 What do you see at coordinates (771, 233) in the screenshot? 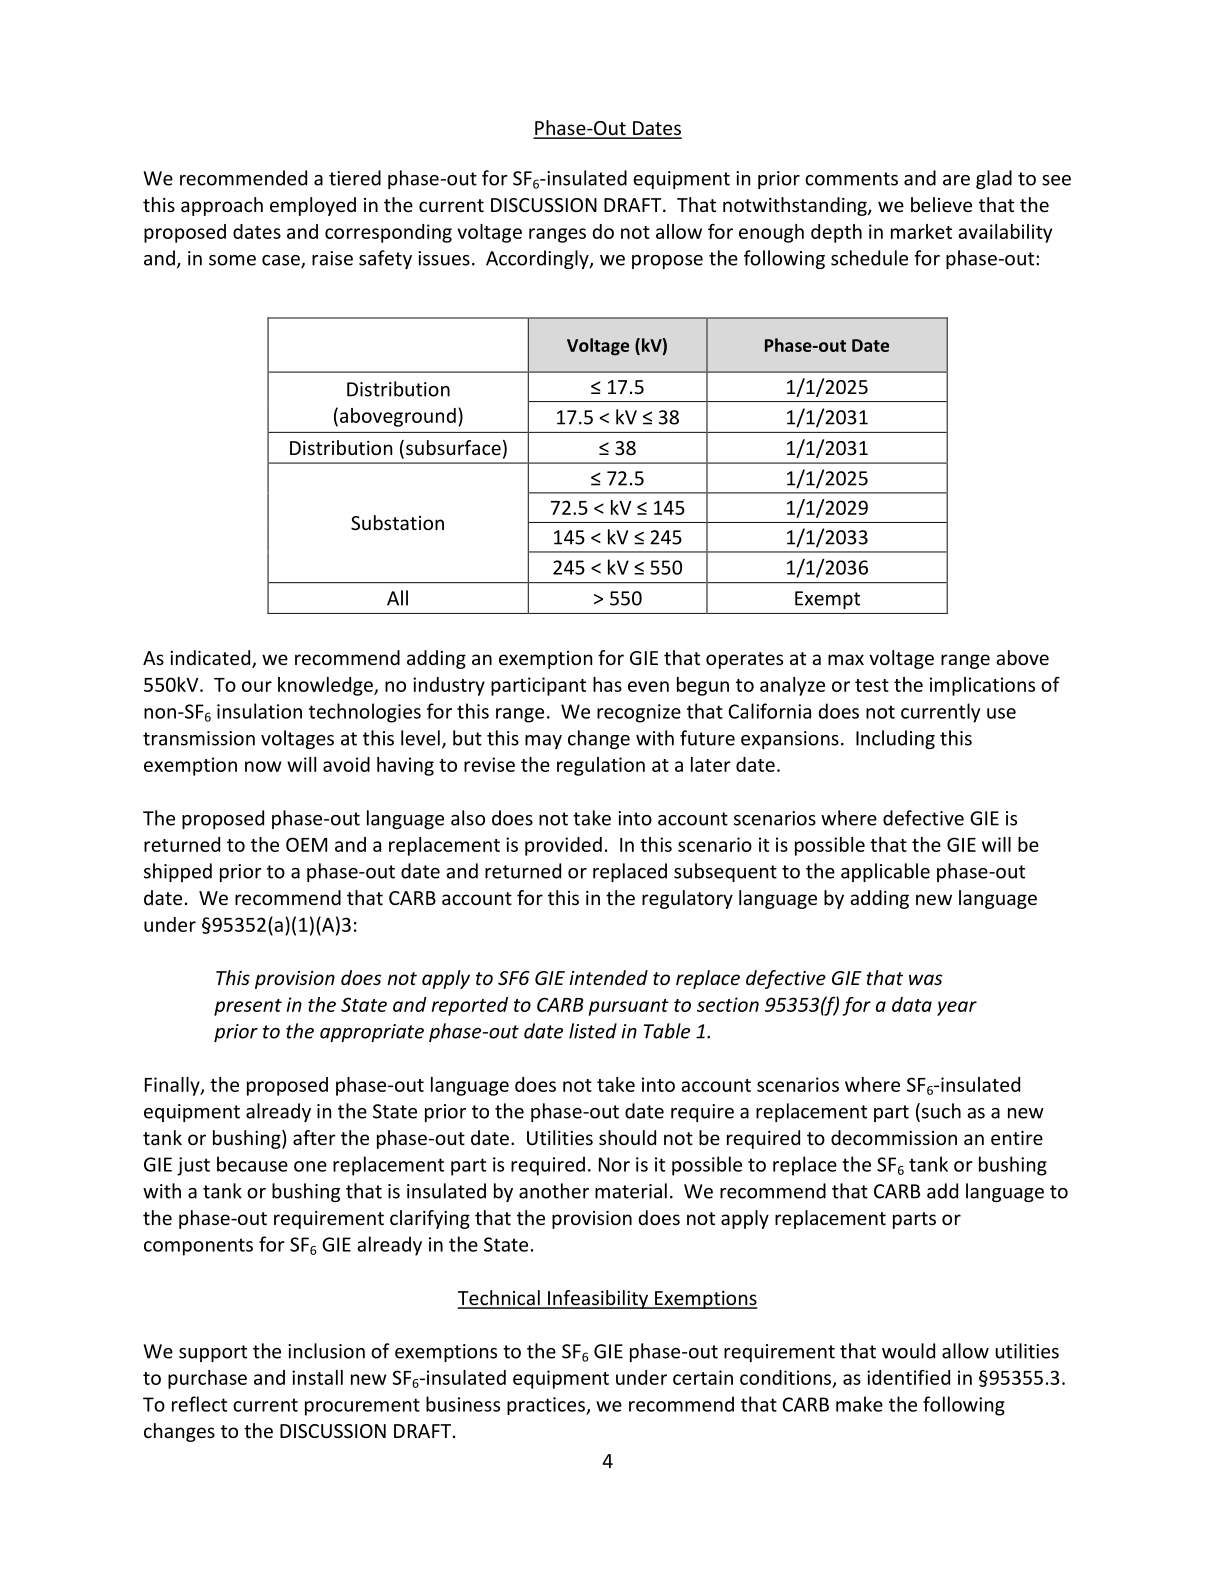
I see `enough` at bounding box center [771, 233].
